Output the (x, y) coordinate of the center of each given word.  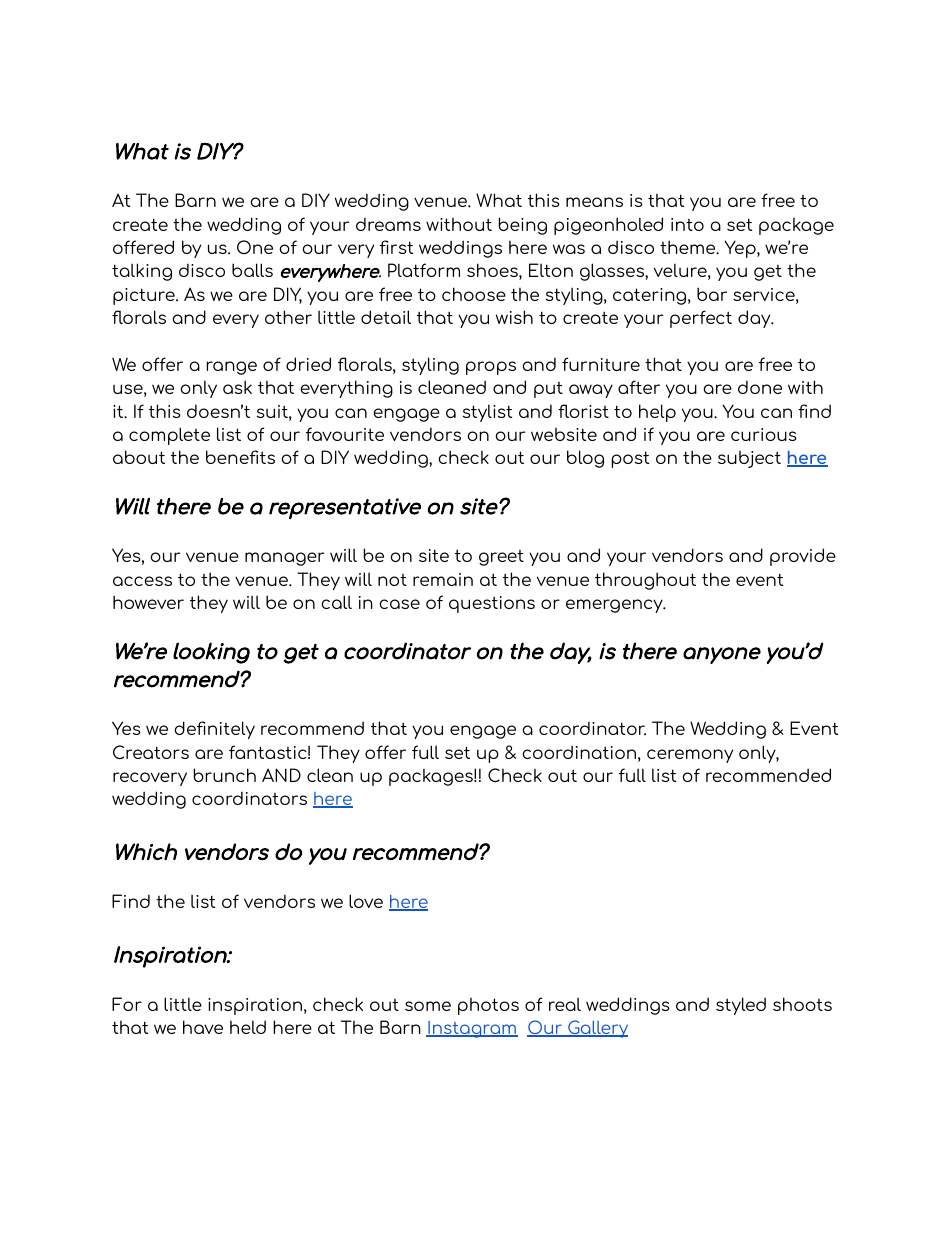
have (203, 1027)
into (687, 224)
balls (252, 270)
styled (741, 1006)
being (522, 226)
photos (488, 1006)
